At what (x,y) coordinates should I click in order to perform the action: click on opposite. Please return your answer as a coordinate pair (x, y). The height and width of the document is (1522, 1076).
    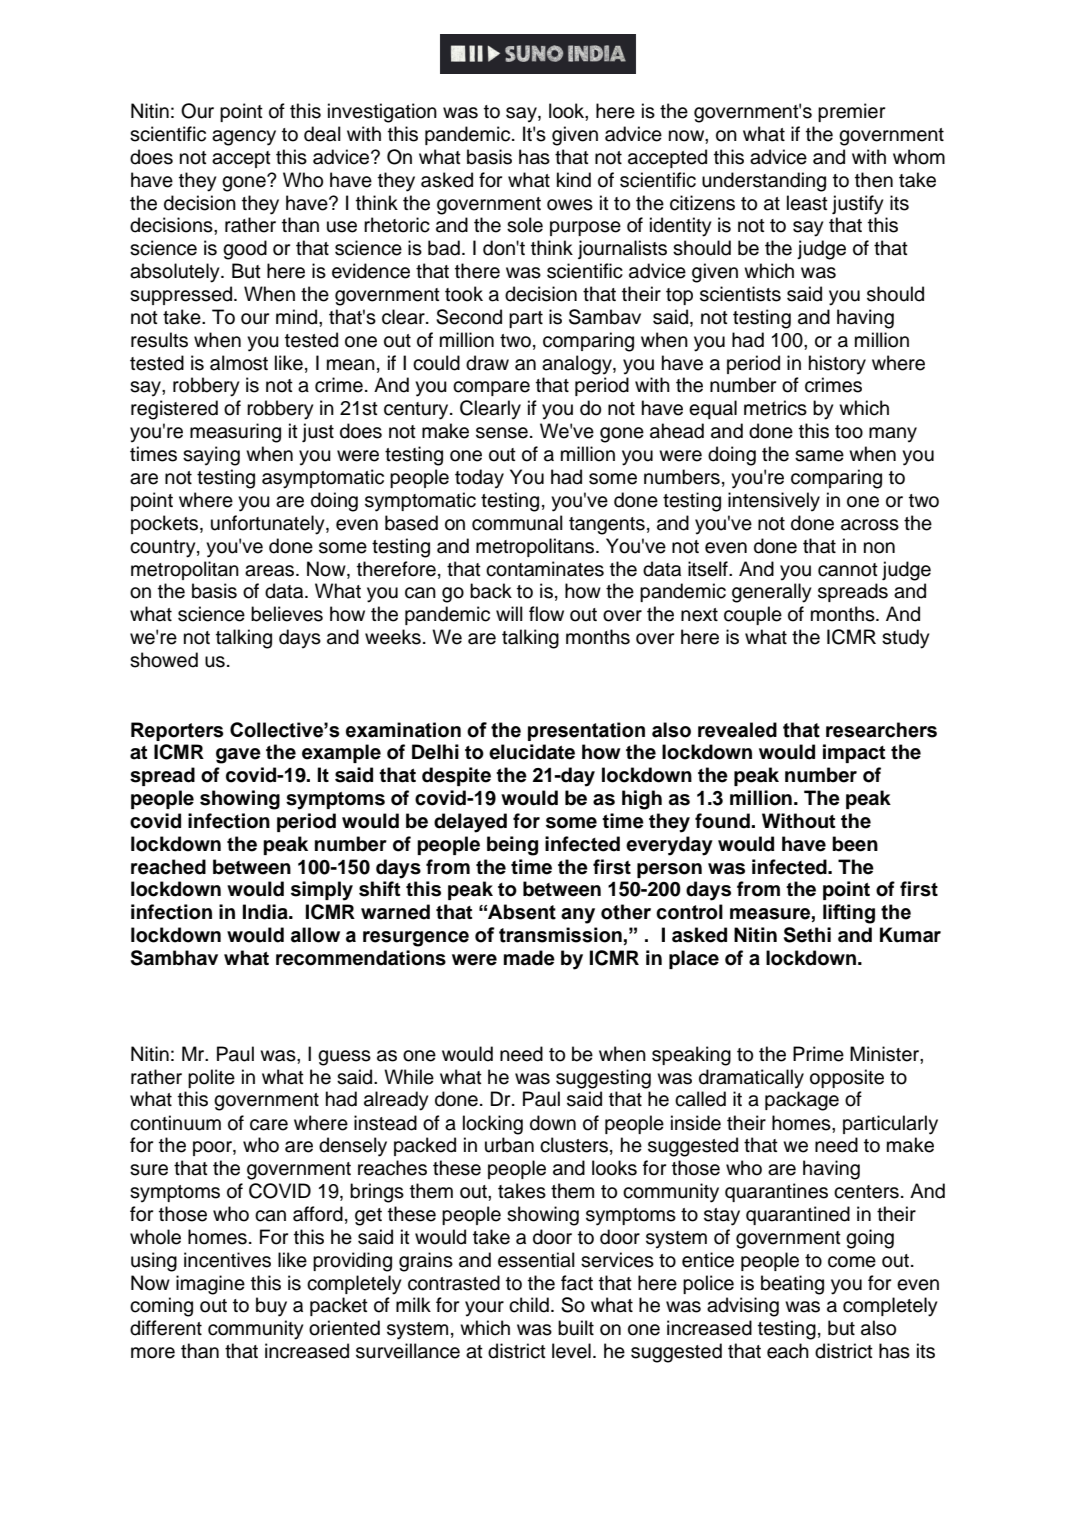
    Looking at the image, I should click on (847, 1078).
